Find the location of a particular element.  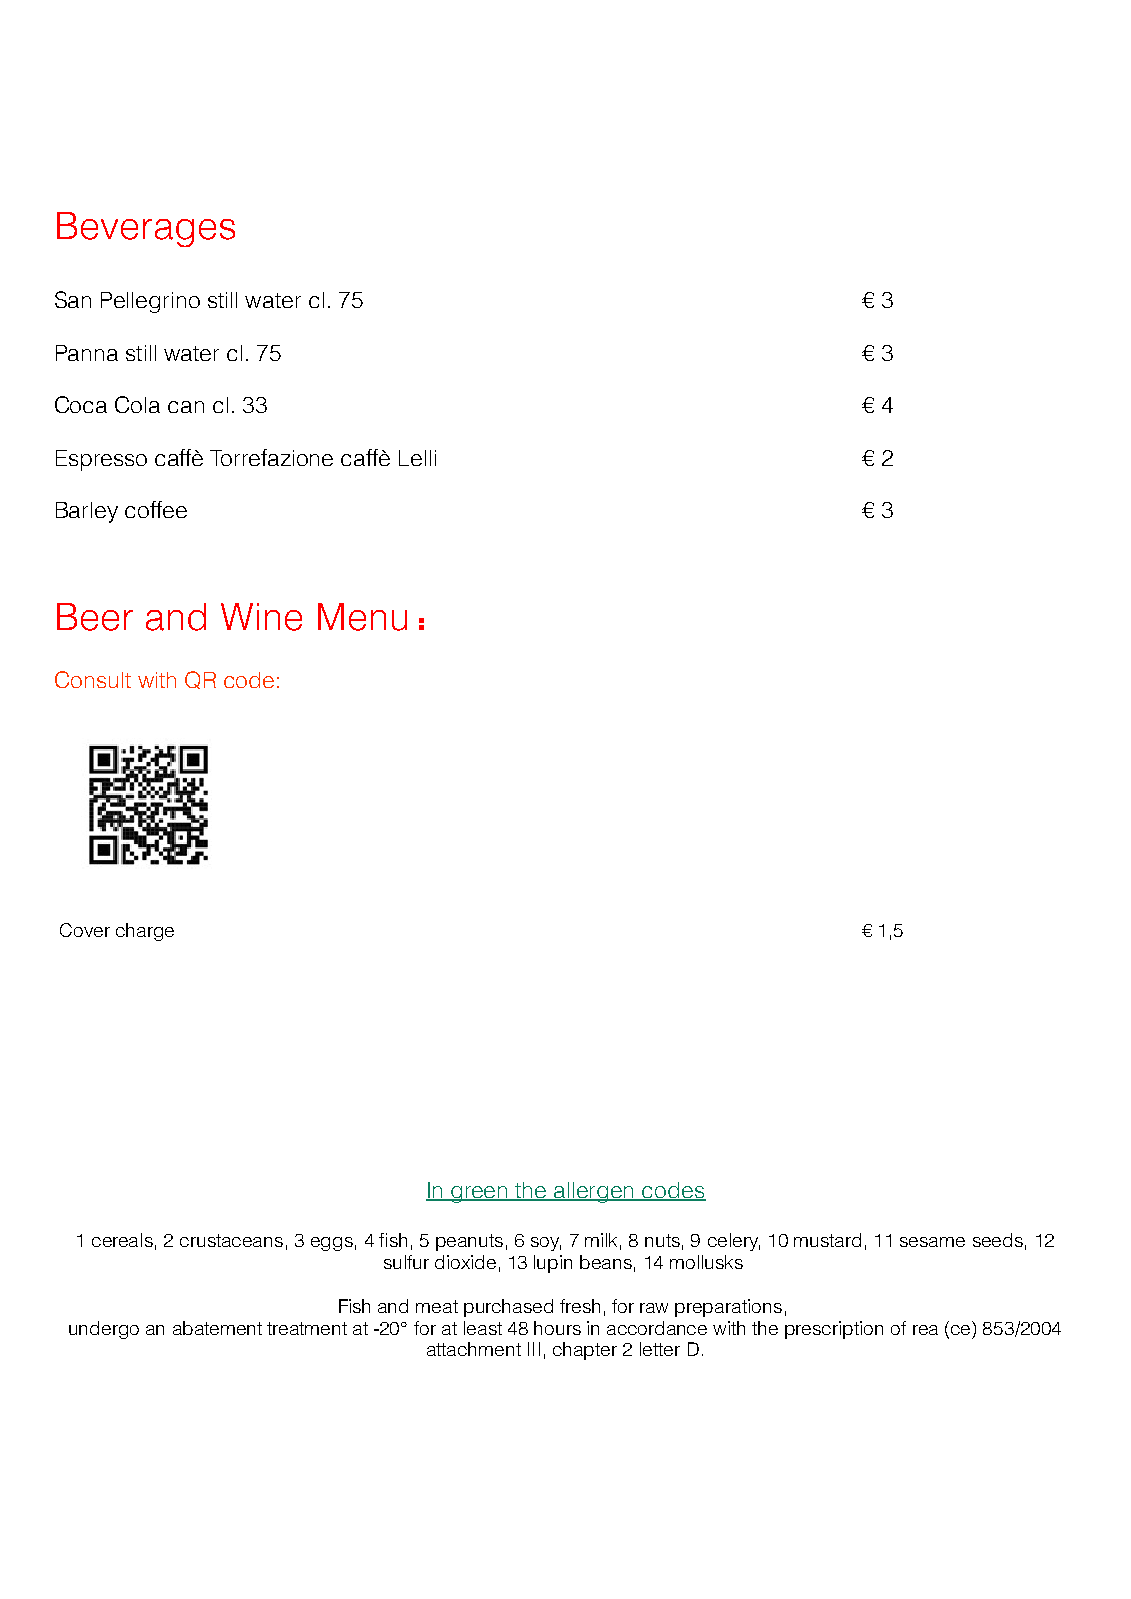

sesame is located at coordinates (932, 1242).
